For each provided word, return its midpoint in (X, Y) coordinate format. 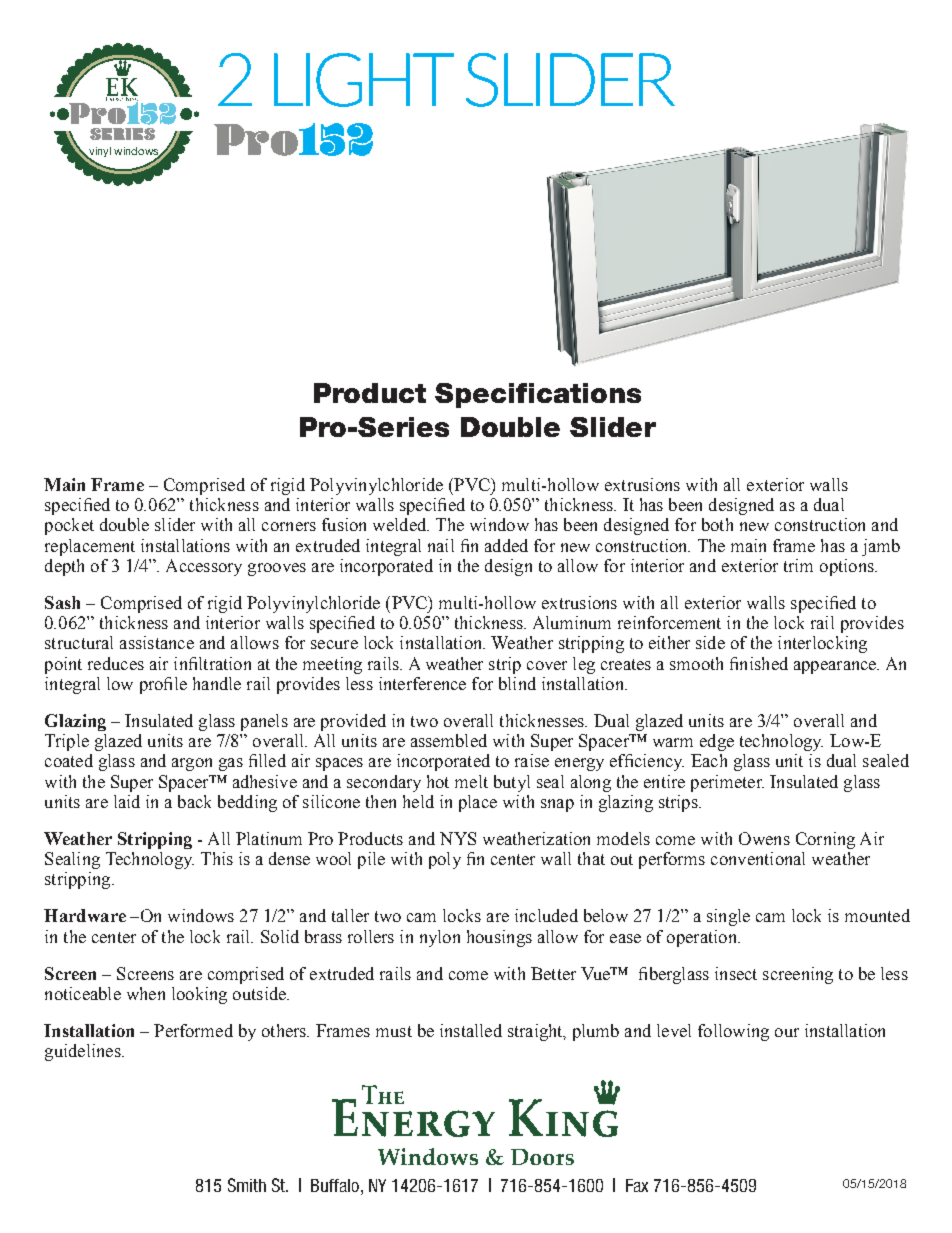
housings (499, 938)
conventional (758, 858)
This (217, 858)
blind (517, 683)
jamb (881, 547)
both (717, 524)
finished (759, 663)
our (787, 1032)
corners (289, 526)
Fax (637, 1185)
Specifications (538, 395)
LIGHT (364, 80)
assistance (157, 642)
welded (401, 524)
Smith (247, 1185)
